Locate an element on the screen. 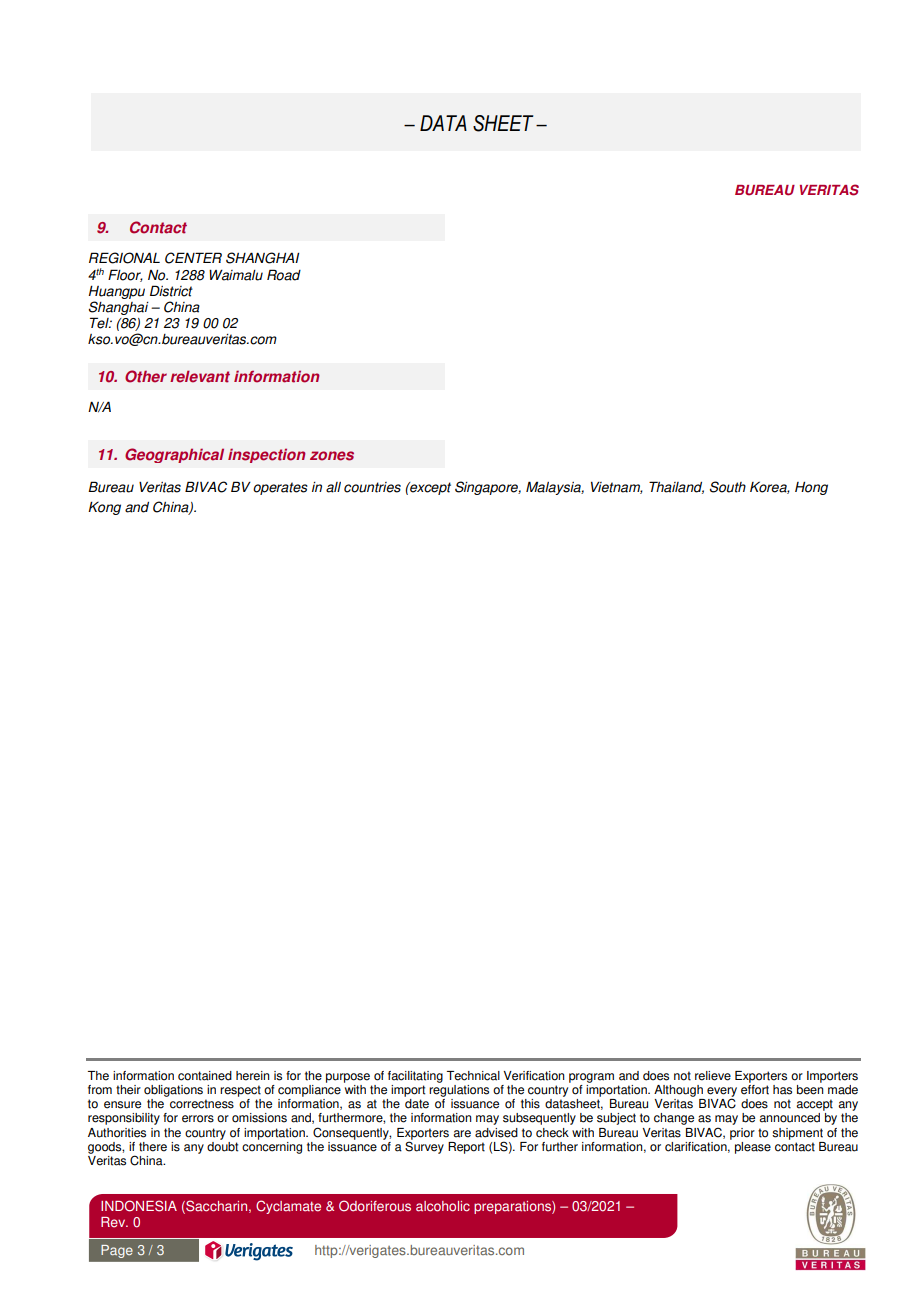 This screenshot has height=1308, width=924. District is located at coordinates (171, 291).
